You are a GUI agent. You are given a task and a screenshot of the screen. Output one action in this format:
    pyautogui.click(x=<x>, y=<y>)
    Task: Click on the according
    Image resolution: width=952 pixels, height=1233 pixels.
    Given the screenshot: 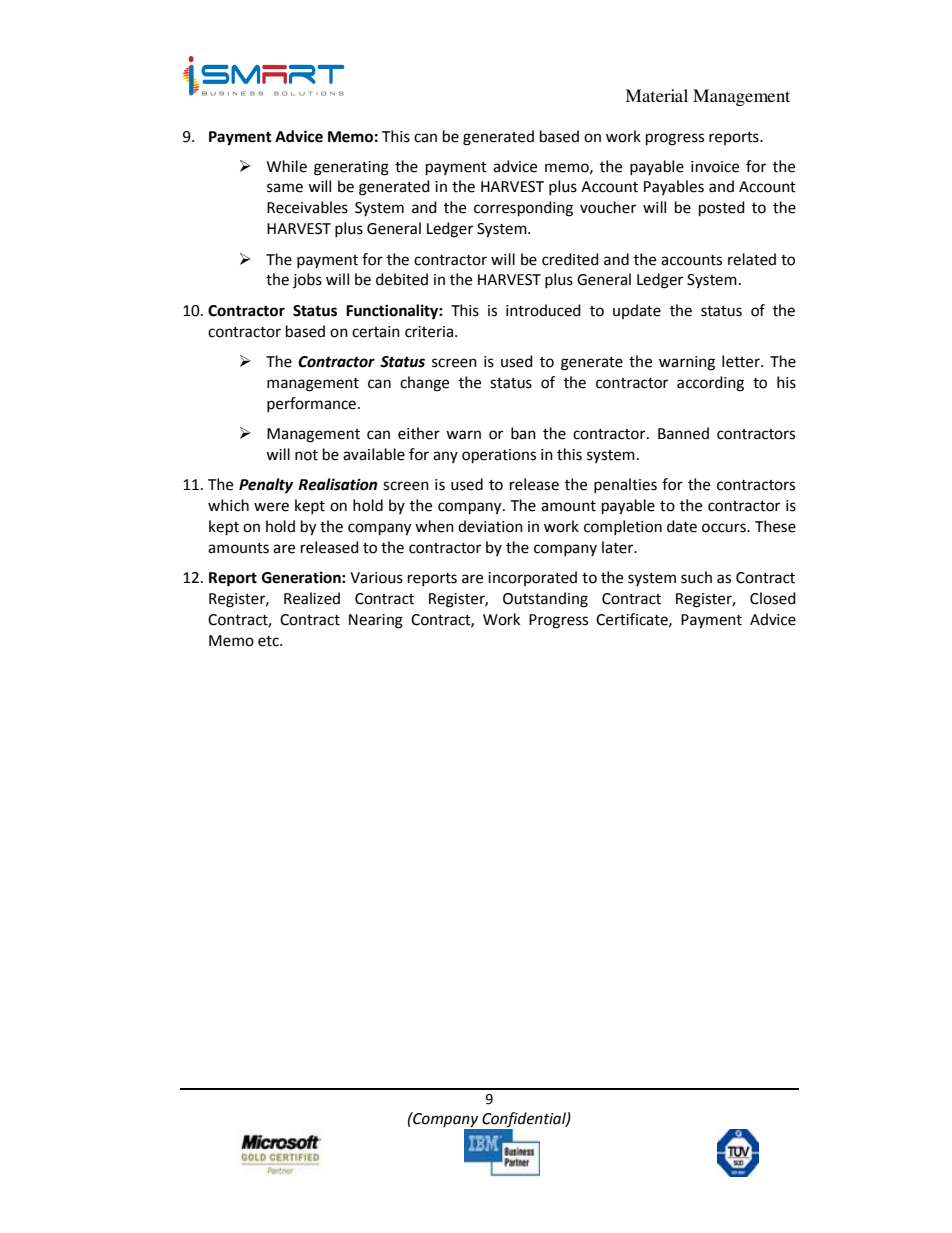 What is the action you would take?
    pyautogui.click(x=710, y=384)
